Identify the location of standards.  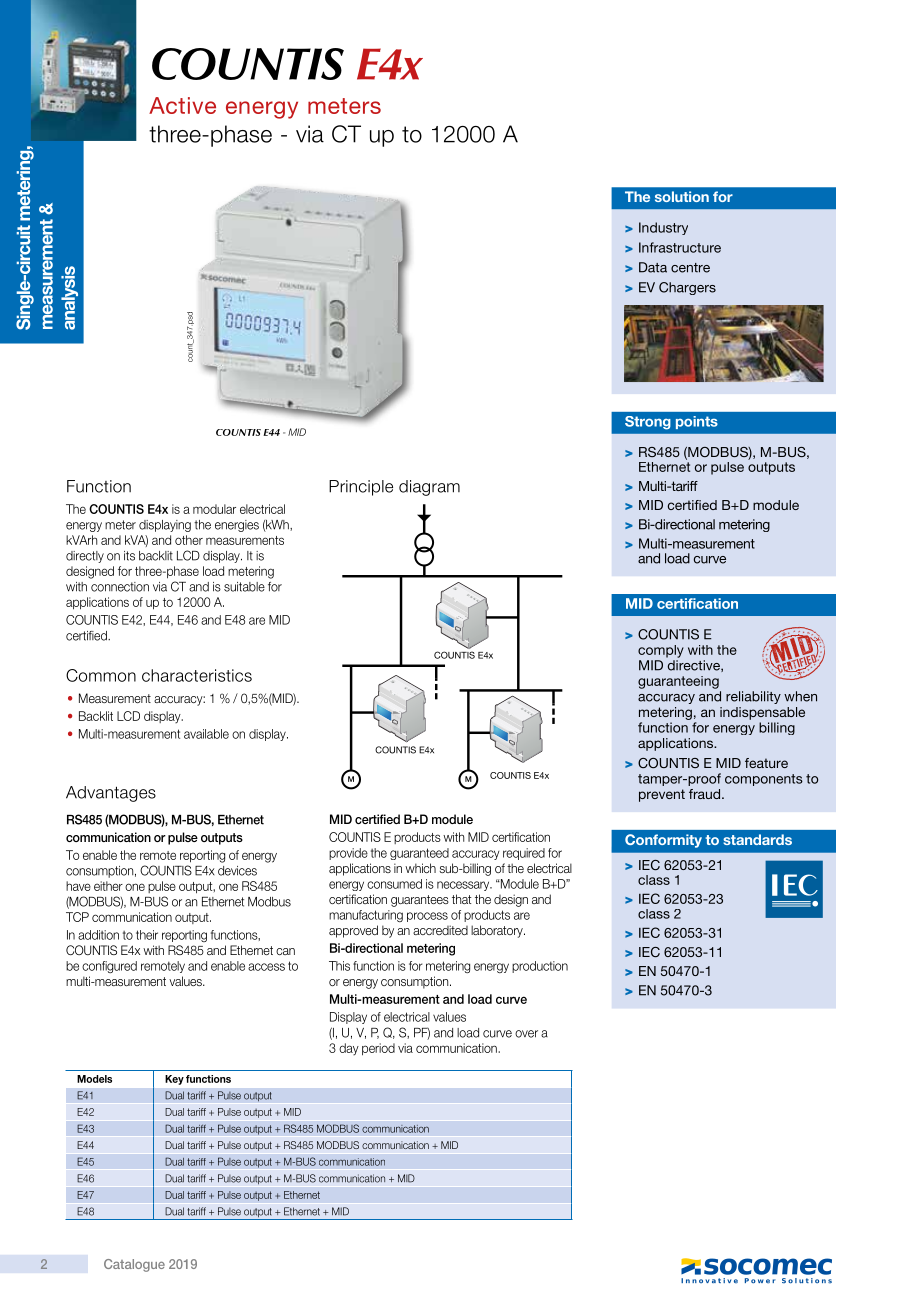
(757, 839).
